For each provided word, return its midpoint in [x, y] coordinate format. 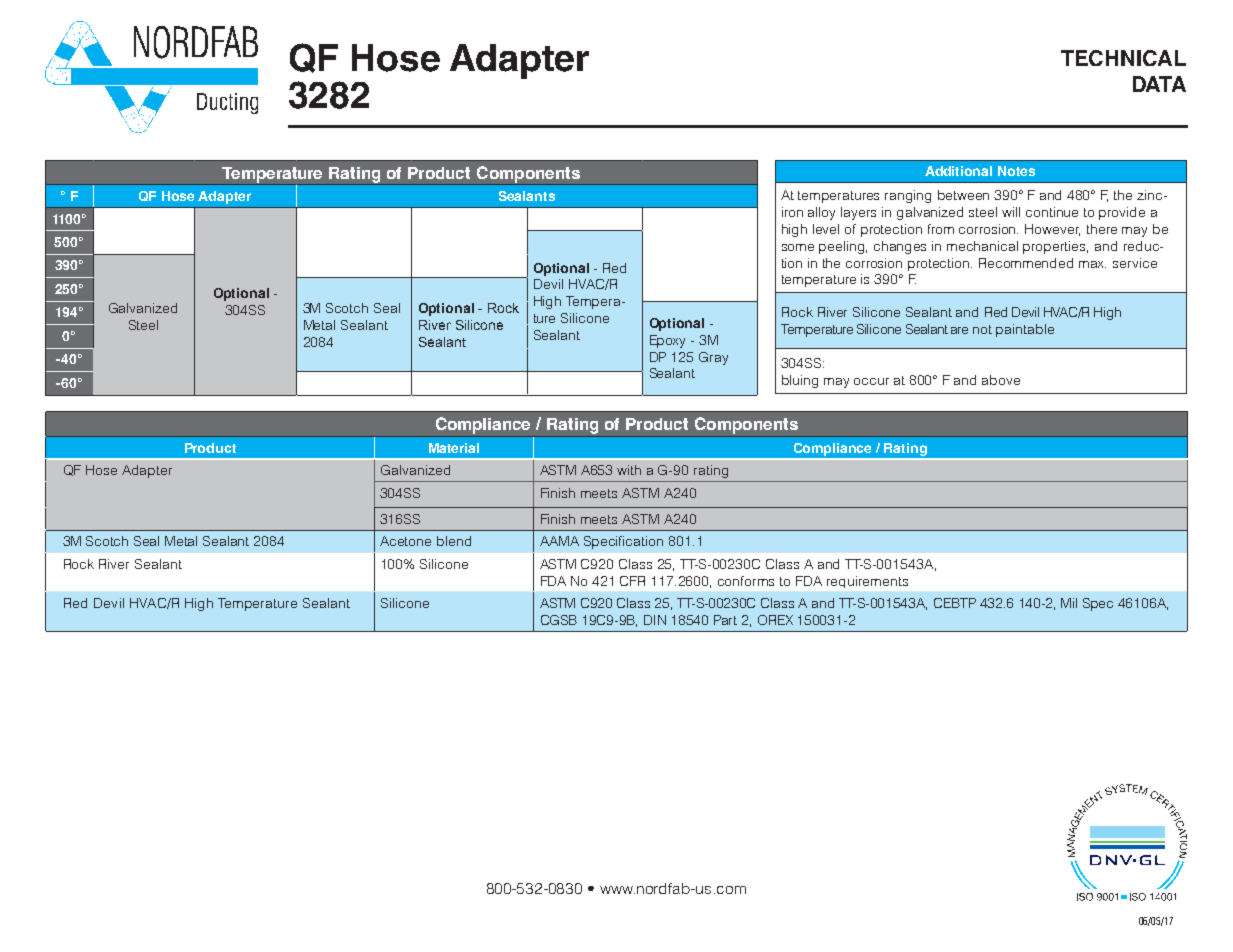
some [798, 247]
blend [454, 541]
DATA [1159, 84]
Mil [1069, 603]
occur [871, 381]
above [1001, 380]
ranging [908, 196]
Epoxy [667, 341]
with [629, 470]
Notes [1016, 171]
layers [858, 213]
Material [454, 448]
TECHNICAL [1123, 58]
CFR [632, 581]
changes [900, 247]
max [1092, 264]
